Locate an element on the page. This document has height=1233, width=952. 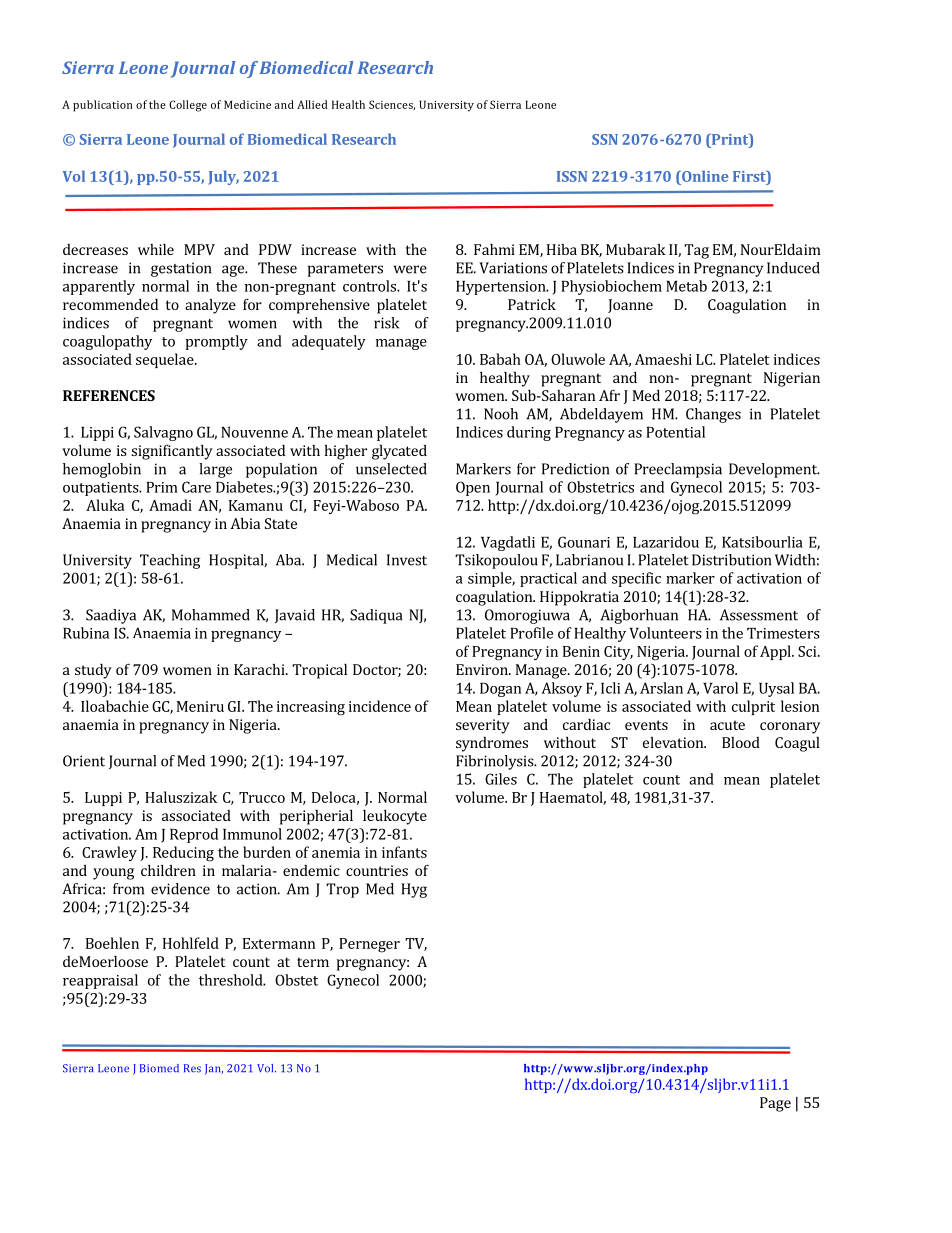
Metab is located at coordinates (686, 286).
